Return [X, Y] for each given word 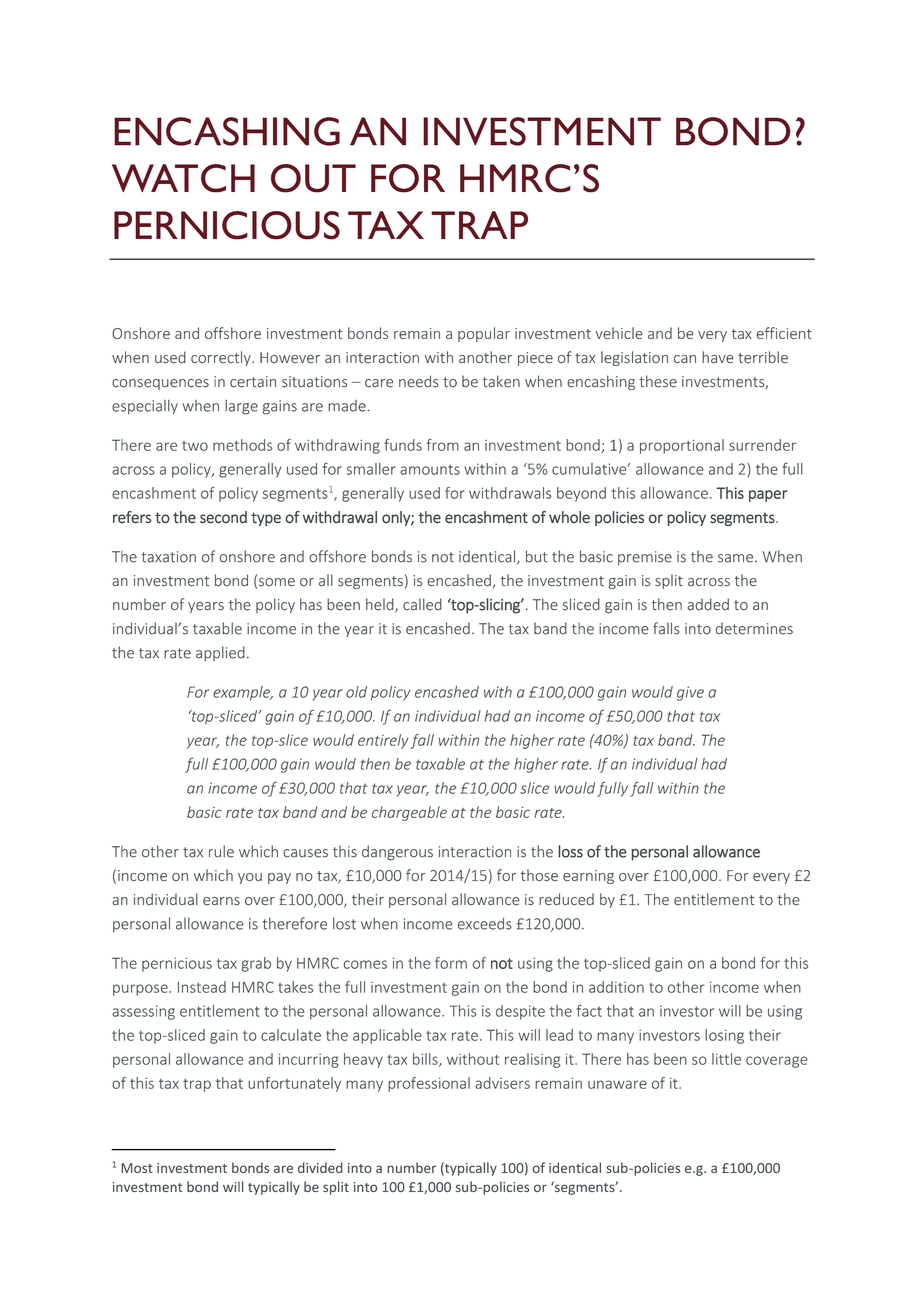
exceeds [485, 924]
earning [588, 877]
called [422, 604]
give [690, 693]
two [195, 446]
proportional [682, 446]
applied [220, 653]
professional [429, 1084]
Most [137, 1168]
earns [221, 901]
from [442, 445]
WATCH [183, 178]
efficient [784, 333]
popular [484, 334]
